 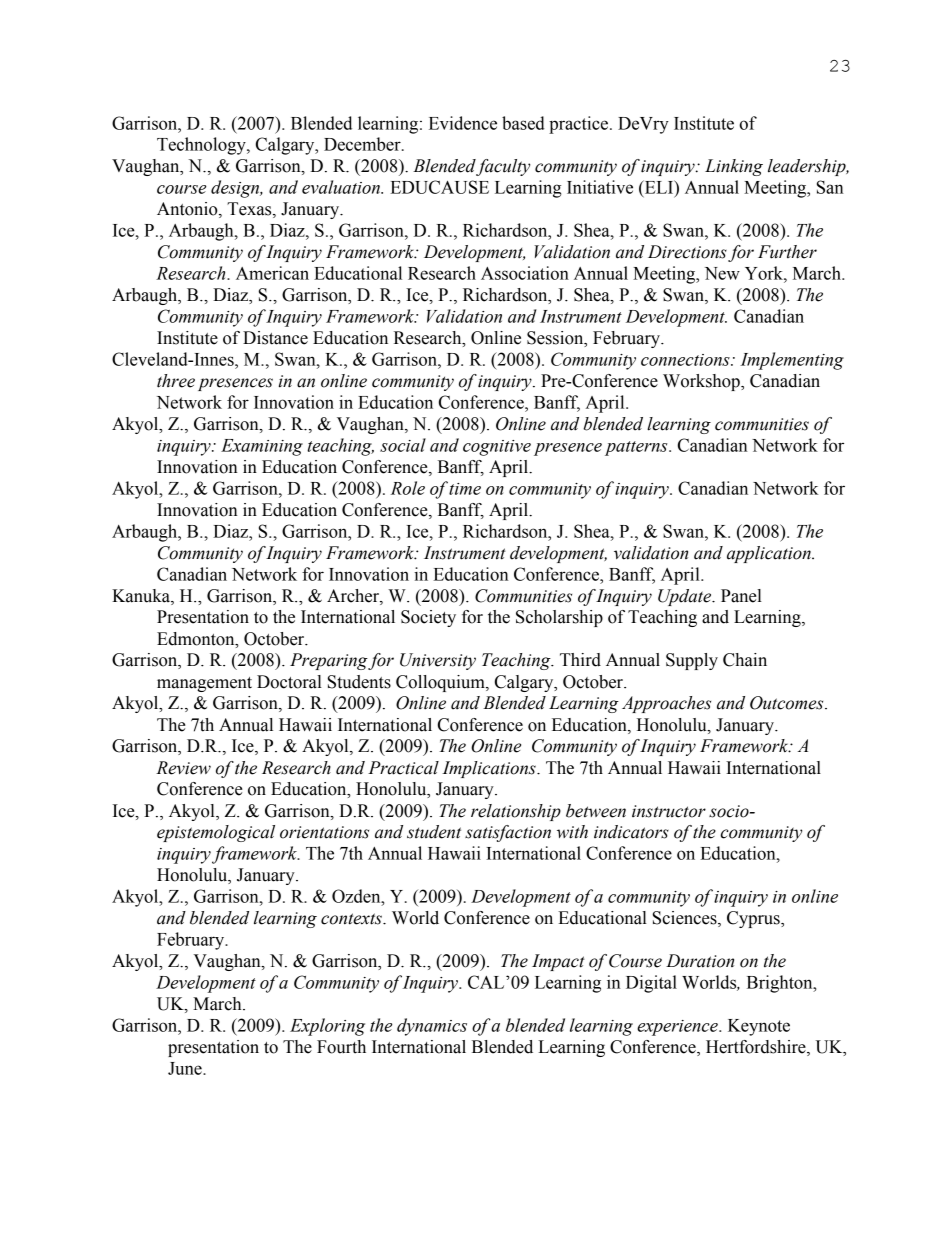 I want to click on Linking, so click(x=734, y=167).
